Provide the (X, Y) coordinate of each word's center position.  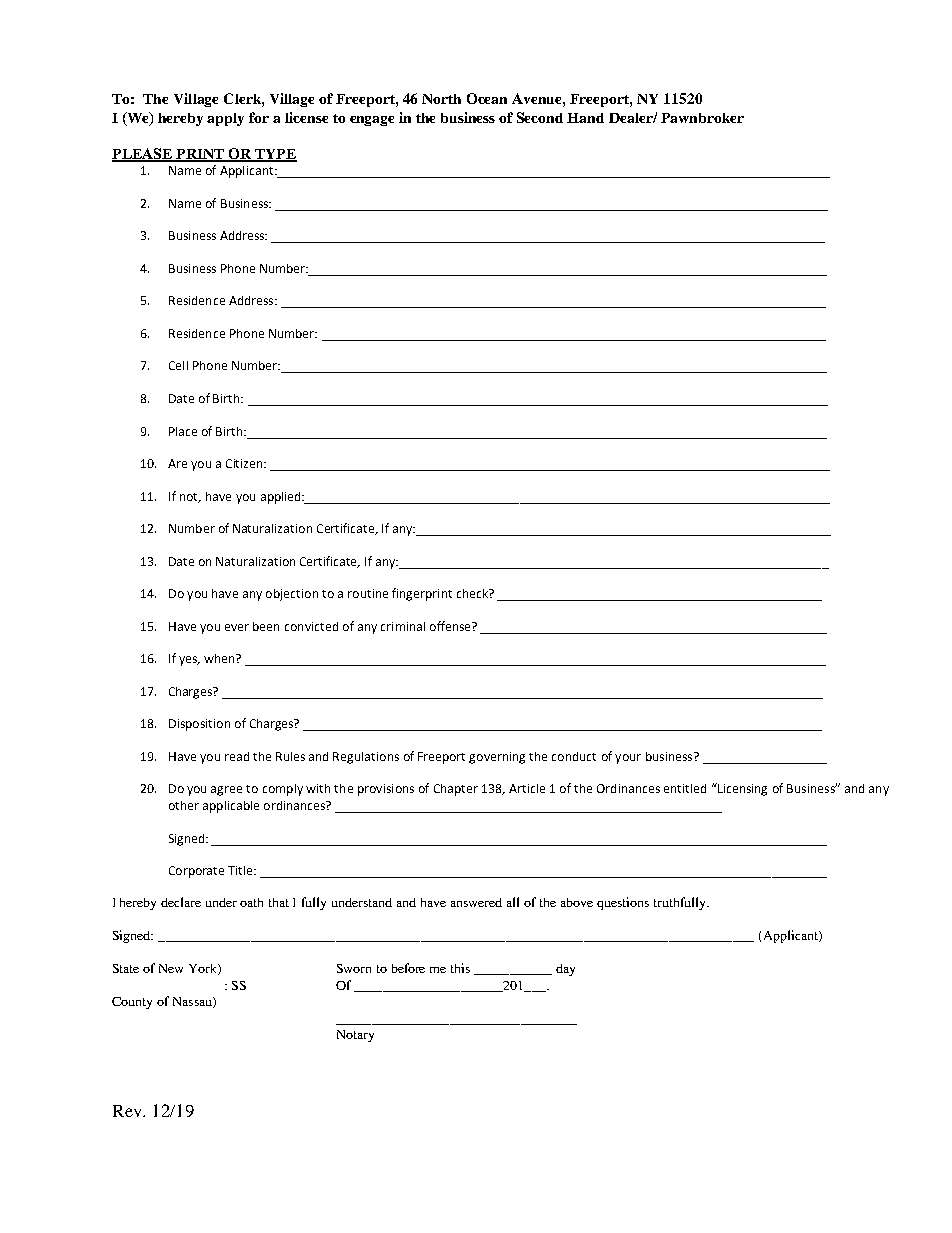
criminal (403, 626)
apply (225, 119)
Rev (128, 1111)
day (565, 970)
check (473, 593)
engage (372, 121)
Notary (355, 1036)
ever (237, 627)
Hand (585, 118)
